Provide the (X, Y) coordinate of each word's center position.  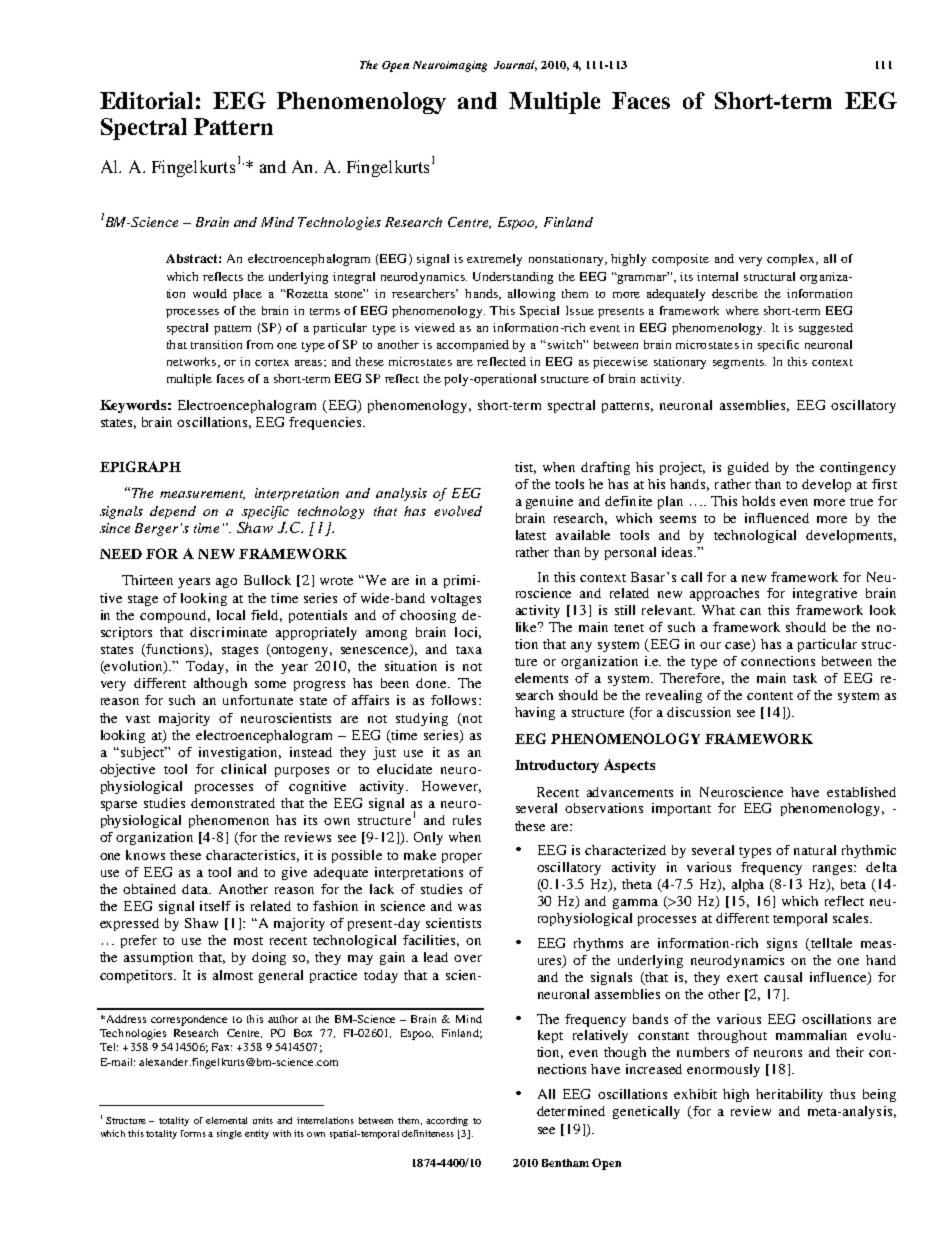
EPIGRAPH (140, 466)
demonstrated (233, 803)
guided (748, 468)
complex (792, 260)
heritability (789, 1095)
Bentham (565, 1163)
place (247, 295)
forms (195, 1133)
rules (467, 820)
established (861, 792)
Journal (515, 65)
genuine (549, 502)
